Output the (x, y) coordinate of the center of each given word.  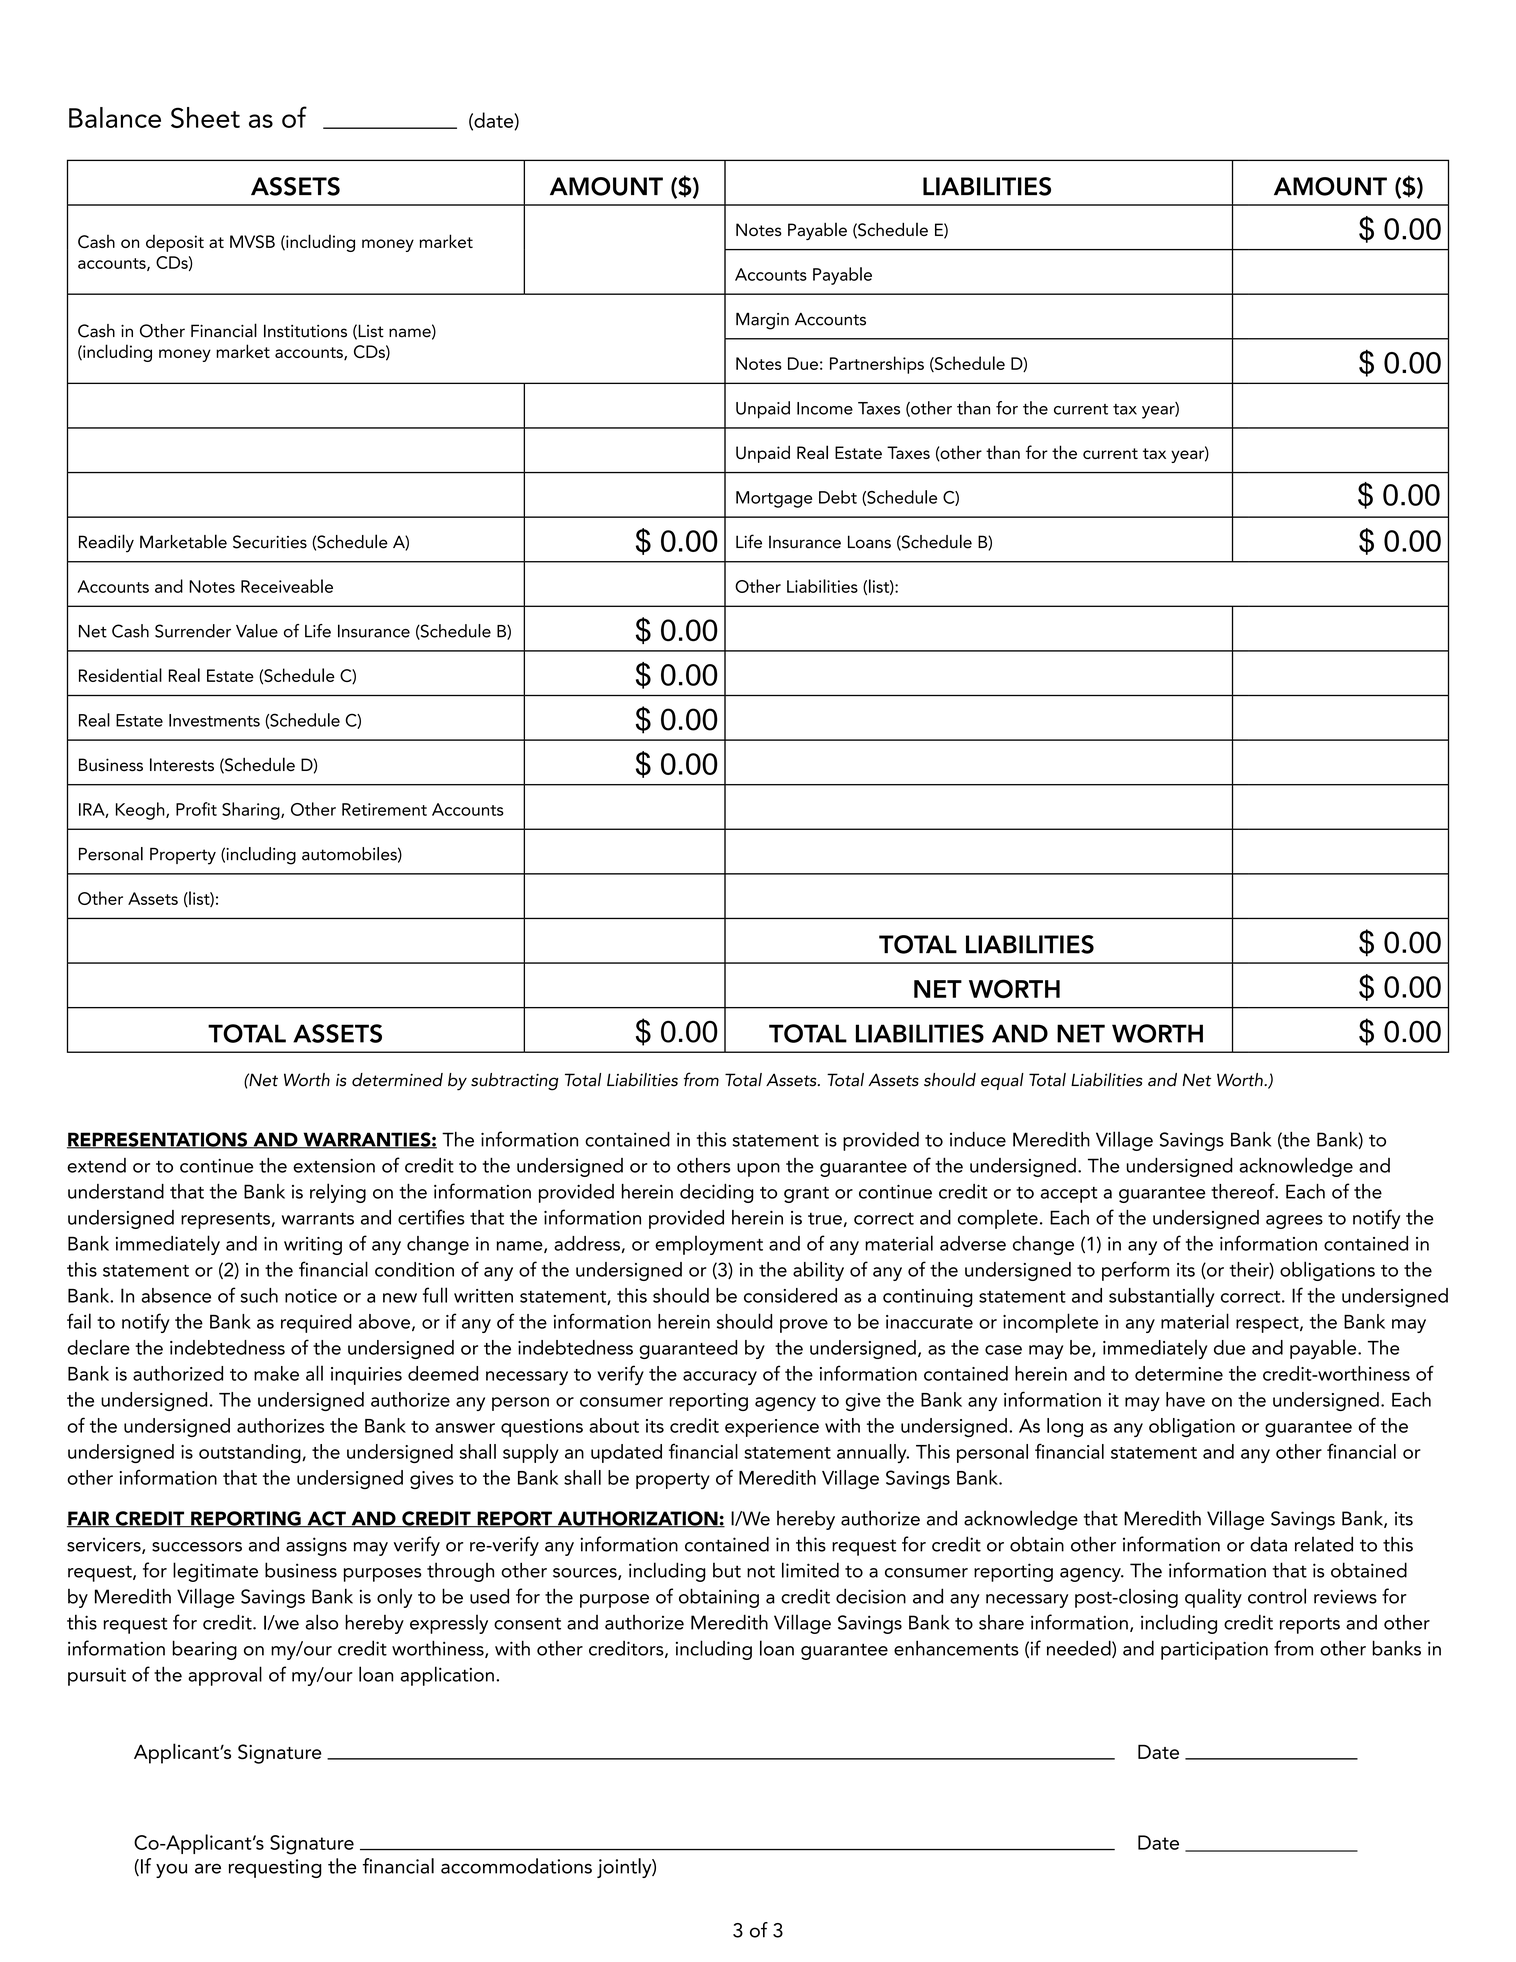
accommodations (516, 1866)
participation (1214, 1650)
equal (1002, 1081)
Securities (270, 542)
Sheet (205, 117)
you (171, 1870)
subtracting (515, 1082)
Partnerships (877, 365)
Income (825, 408)
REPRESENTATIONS (158, 1140)
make (276, 1373)
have (1185, 1399)
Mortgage (774, 499)
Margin (762, 321)
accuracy (720, 1378)
